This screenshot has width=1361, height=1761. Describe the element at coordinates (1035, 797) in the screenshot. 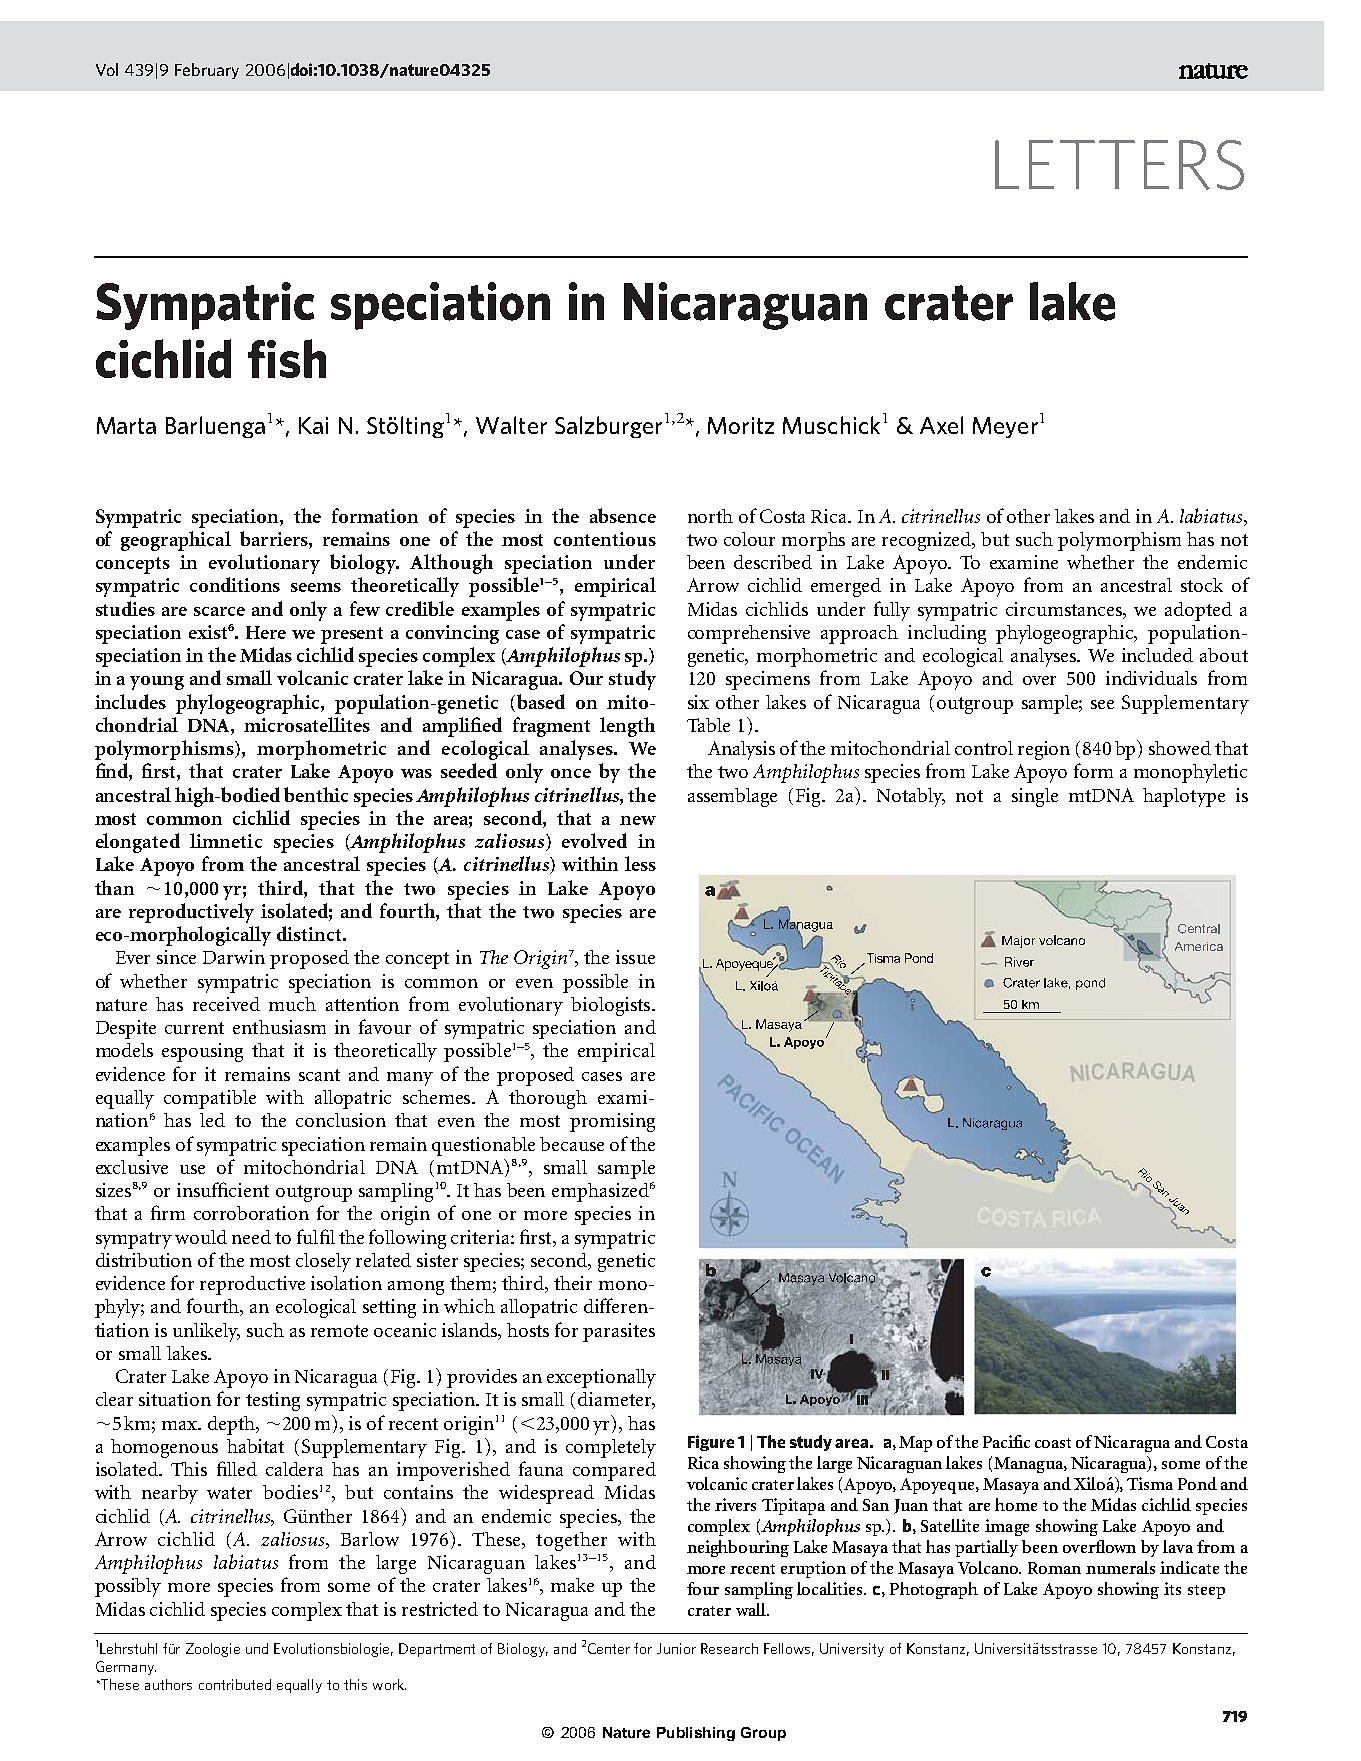

I see `single` at that location.
